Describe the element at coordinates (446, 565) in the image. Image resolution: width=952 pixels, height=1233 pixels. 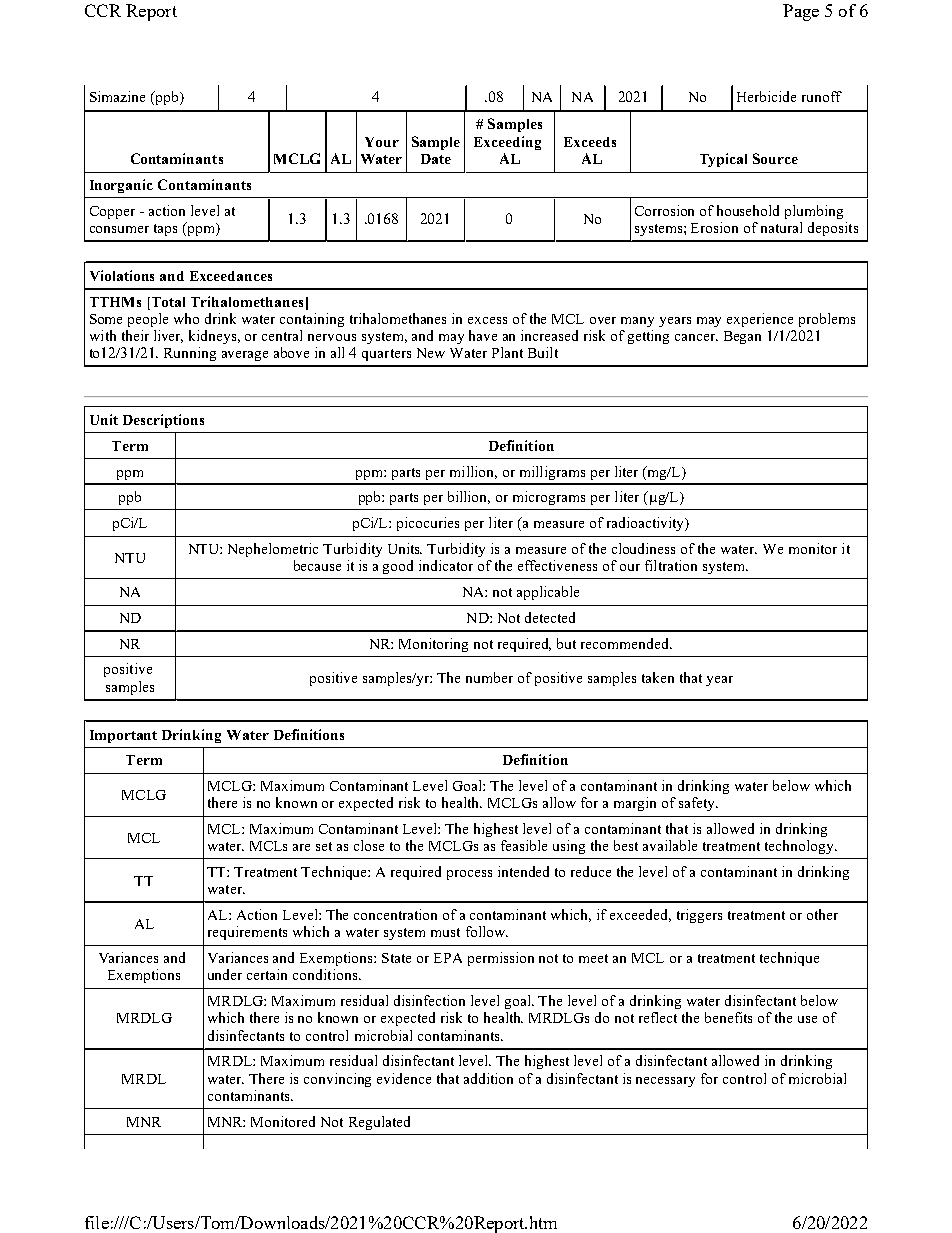
I see `indicator` at that location.
